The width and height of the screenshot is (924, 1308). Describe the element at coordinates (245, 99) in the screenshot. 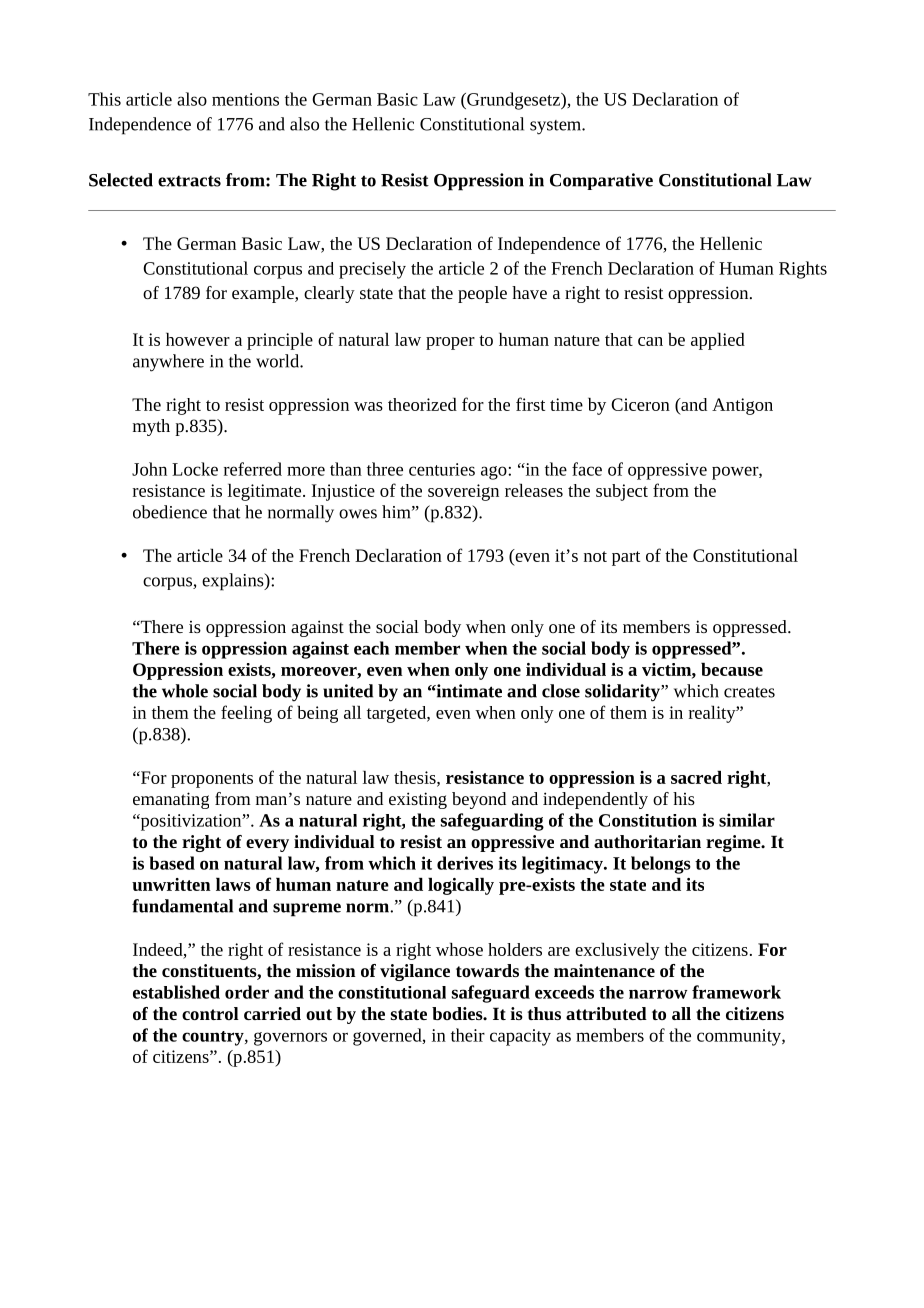

I see `mentions` at that location.
